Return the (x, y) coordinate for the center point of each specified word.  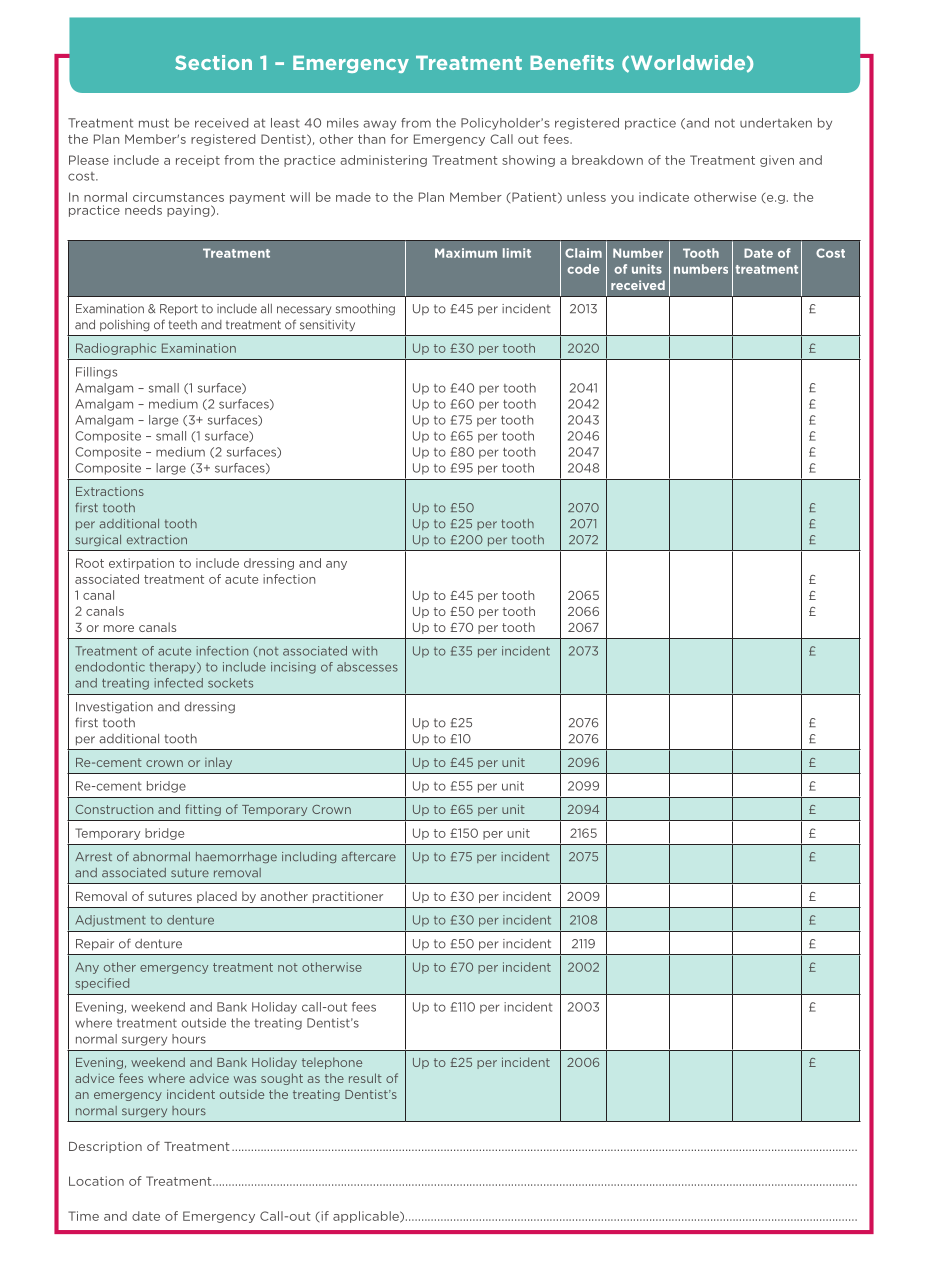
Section (213, 62)
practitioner (348, 897)
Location (96, 1181)
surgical (98, 540)
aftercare (368, 857)
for (399, 139)
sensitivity (327, 326)
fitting (203, 810)
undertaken (776, 123)
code (583, 269)
